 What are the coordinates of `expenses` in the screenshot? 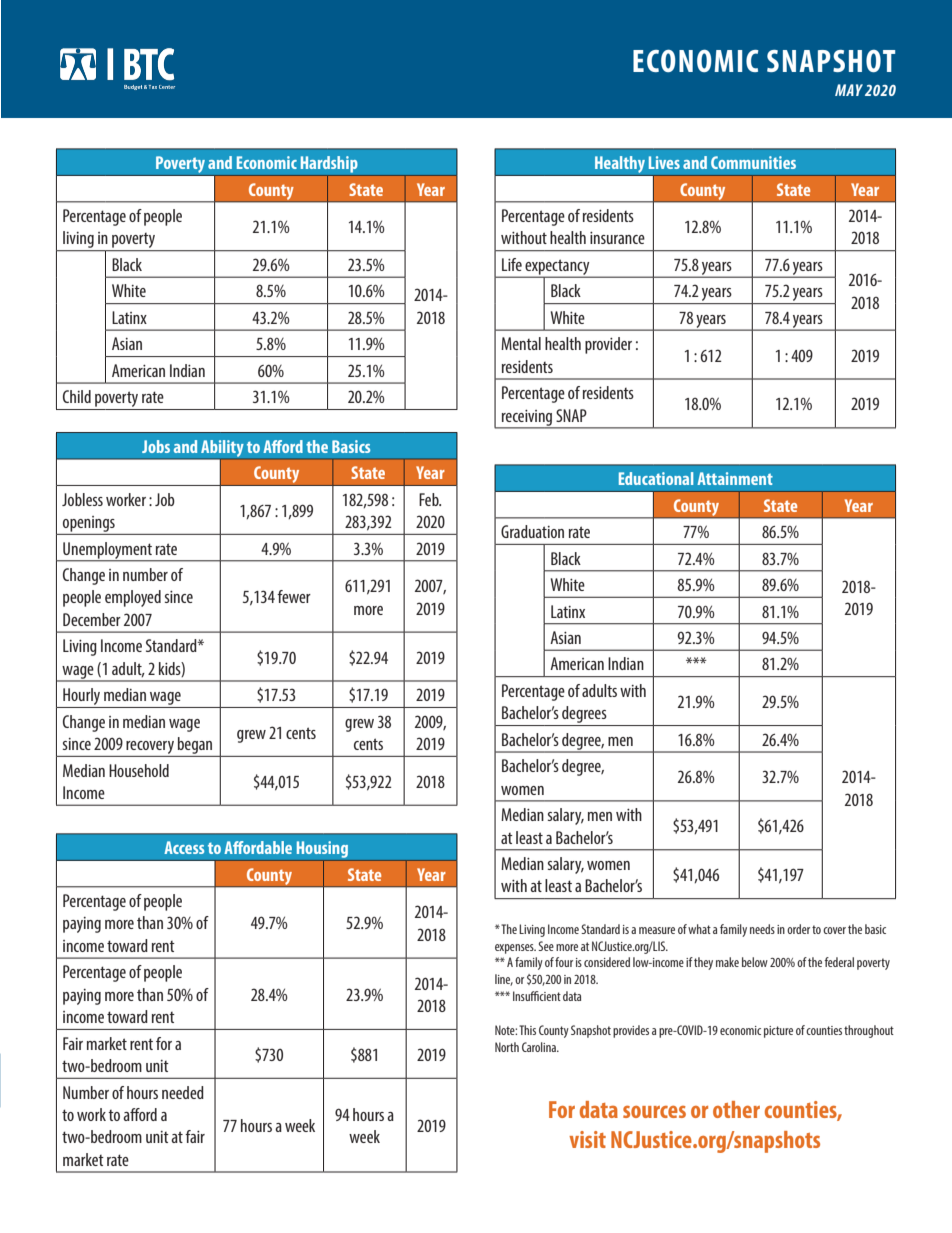 It's located at (515, 949).
